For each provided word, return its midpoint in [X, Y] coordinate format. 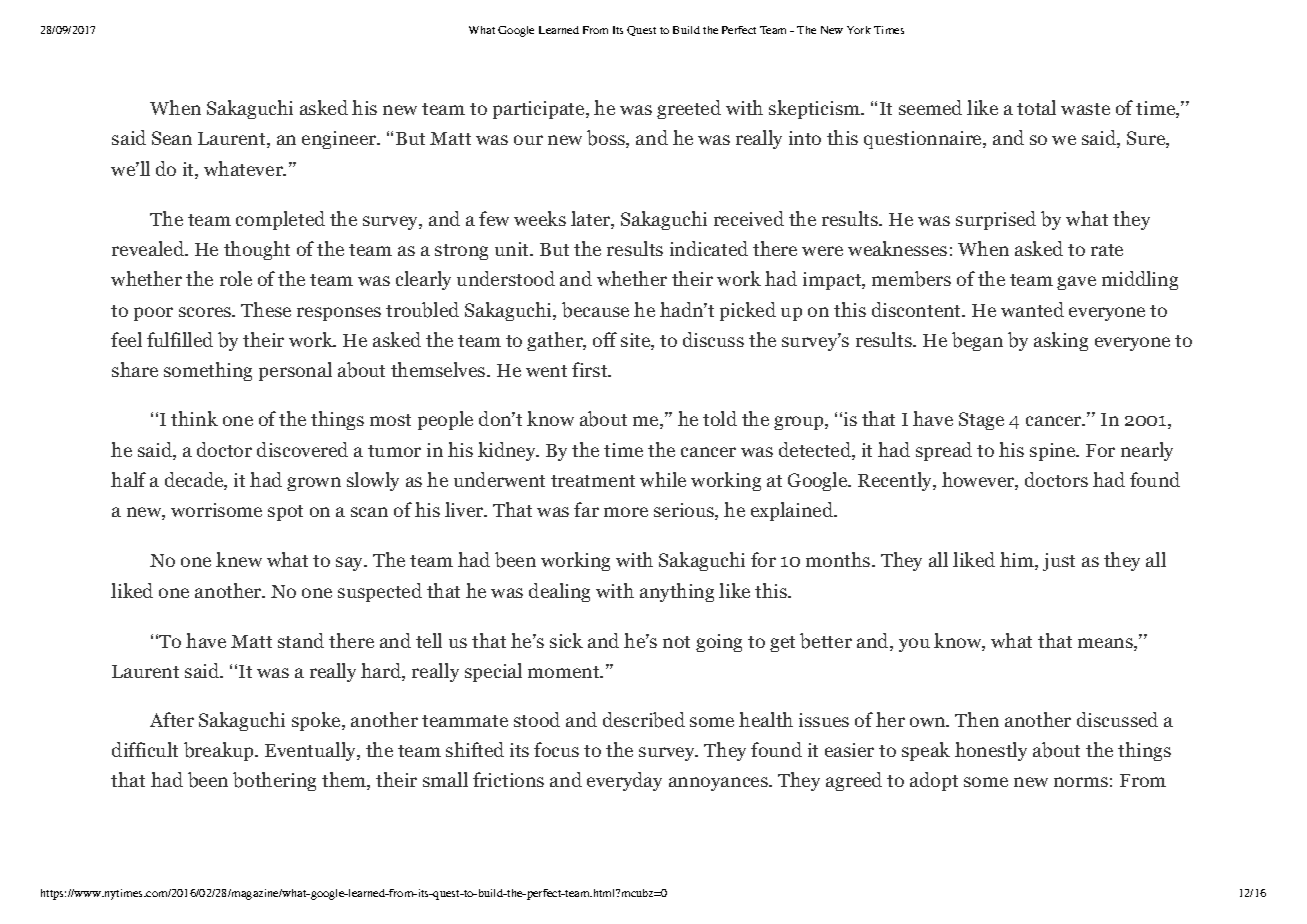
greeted [689, 109]
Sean [172, 138]
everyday [624, 781]
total [1036, 107]
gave [1076, 283]
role [236, 278]
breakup [220, 751]
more [626, 512]
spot [285, 513]
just [1059, 562]
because [595, 310]
